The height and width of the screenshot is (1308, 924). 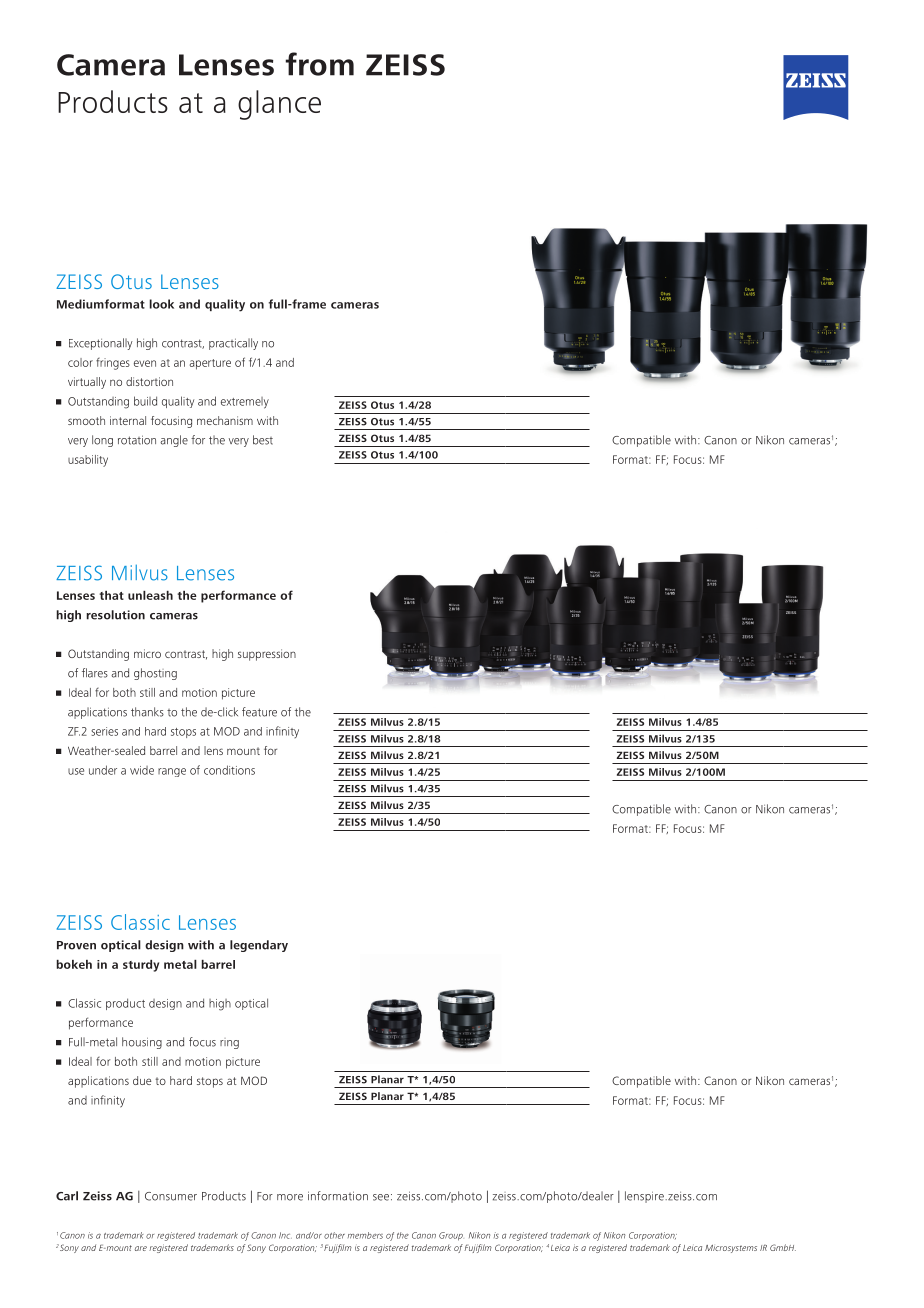 I want to click on best, so click(x=263, y=440).
